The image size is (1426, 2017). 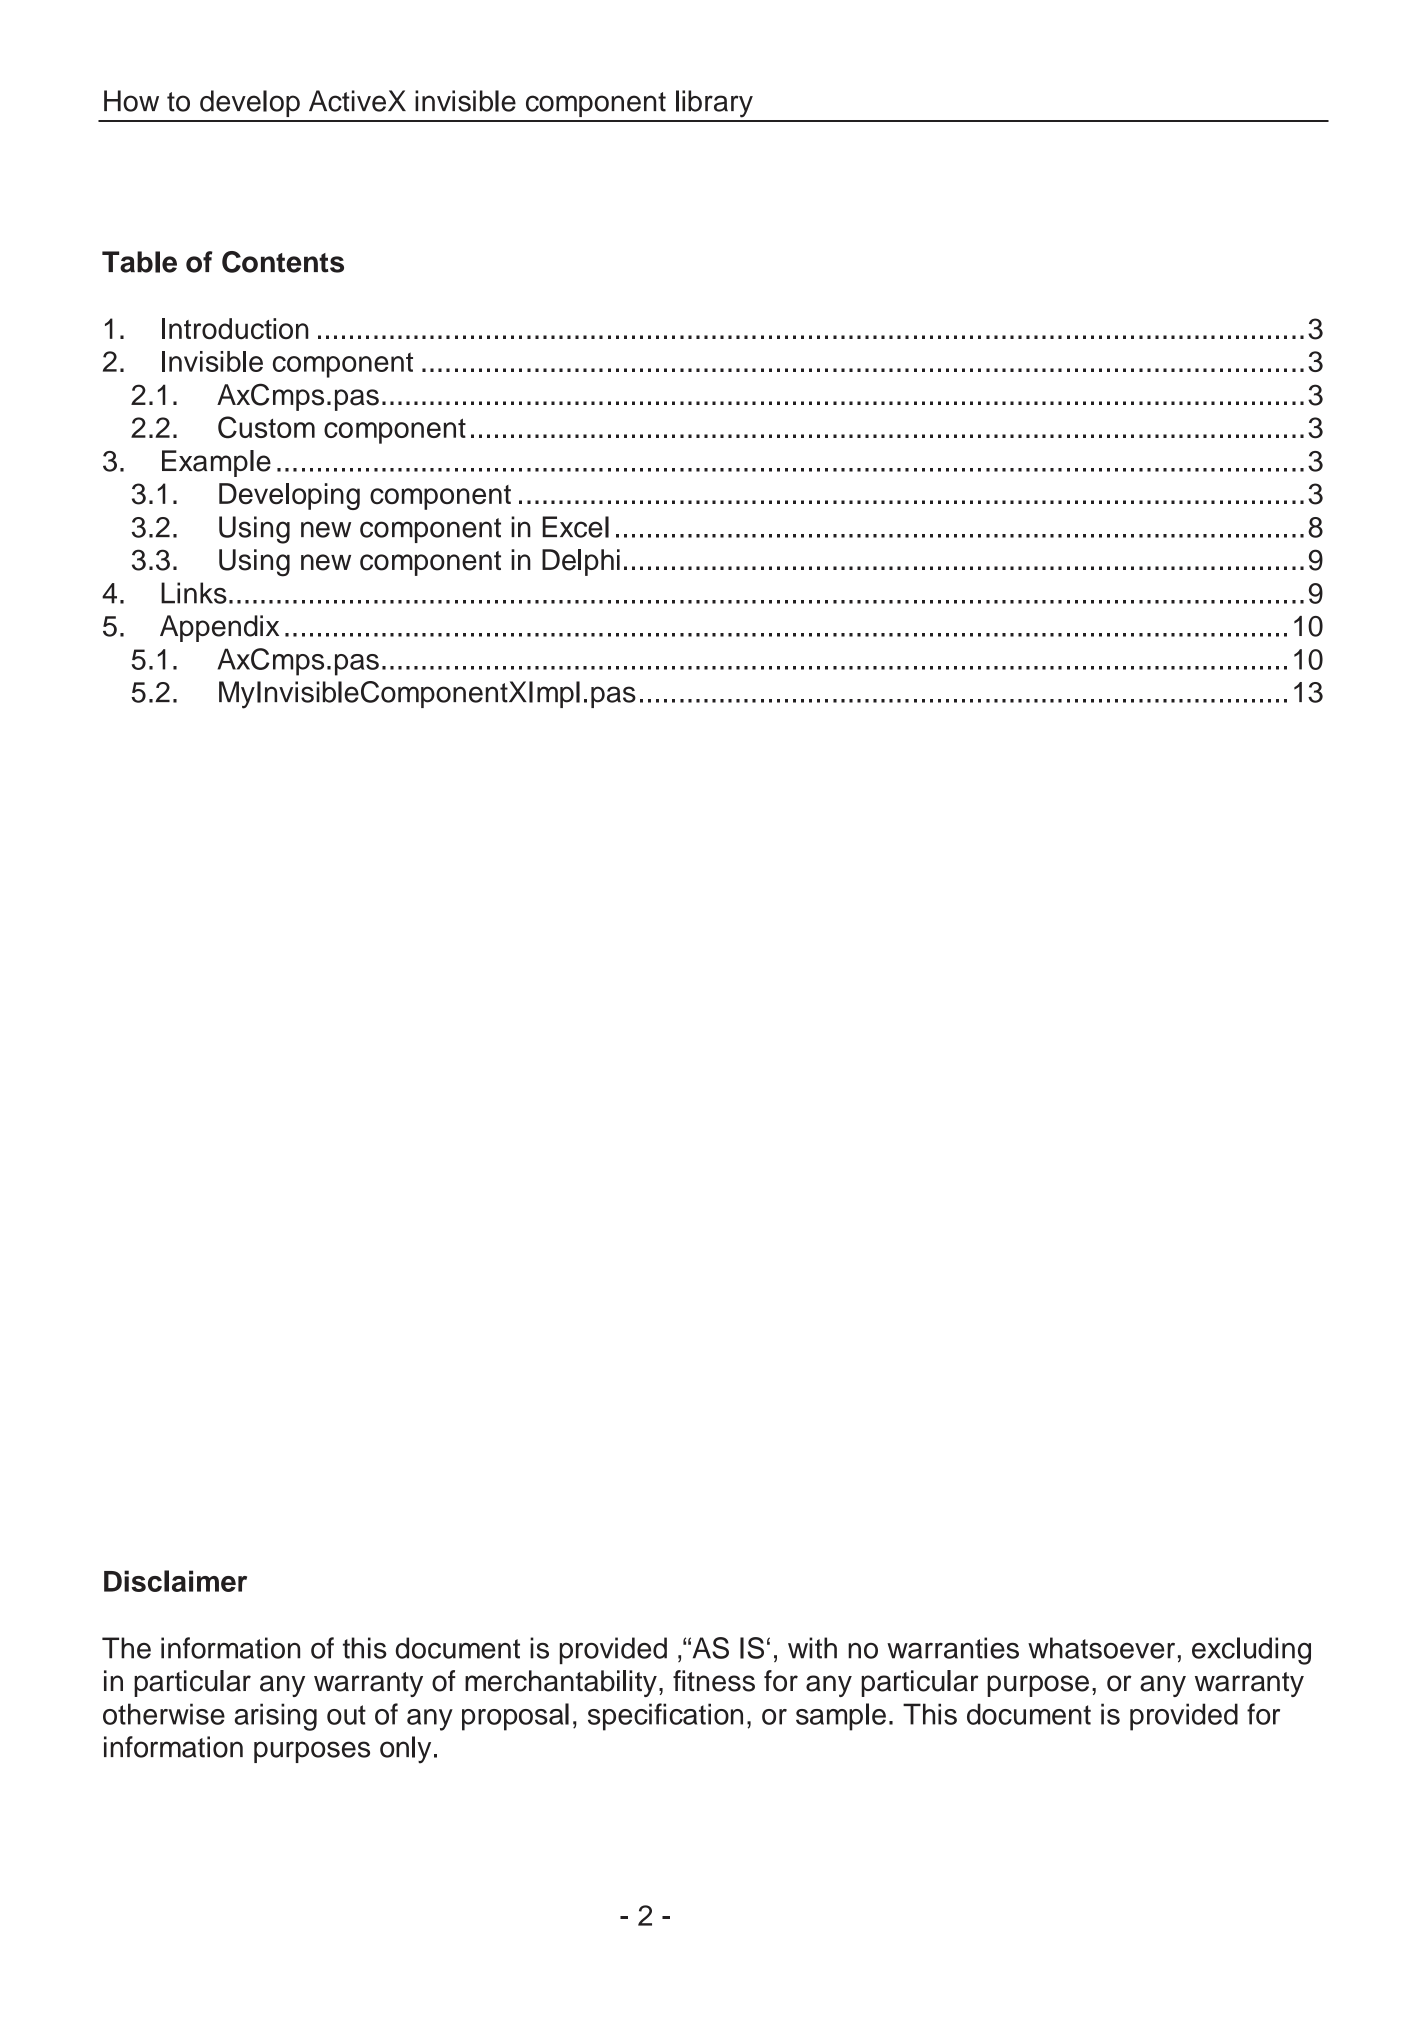 What do you see at coordinates (953, 1648) in the document?
I see `warranties` at bounding box center [953, 1648].
